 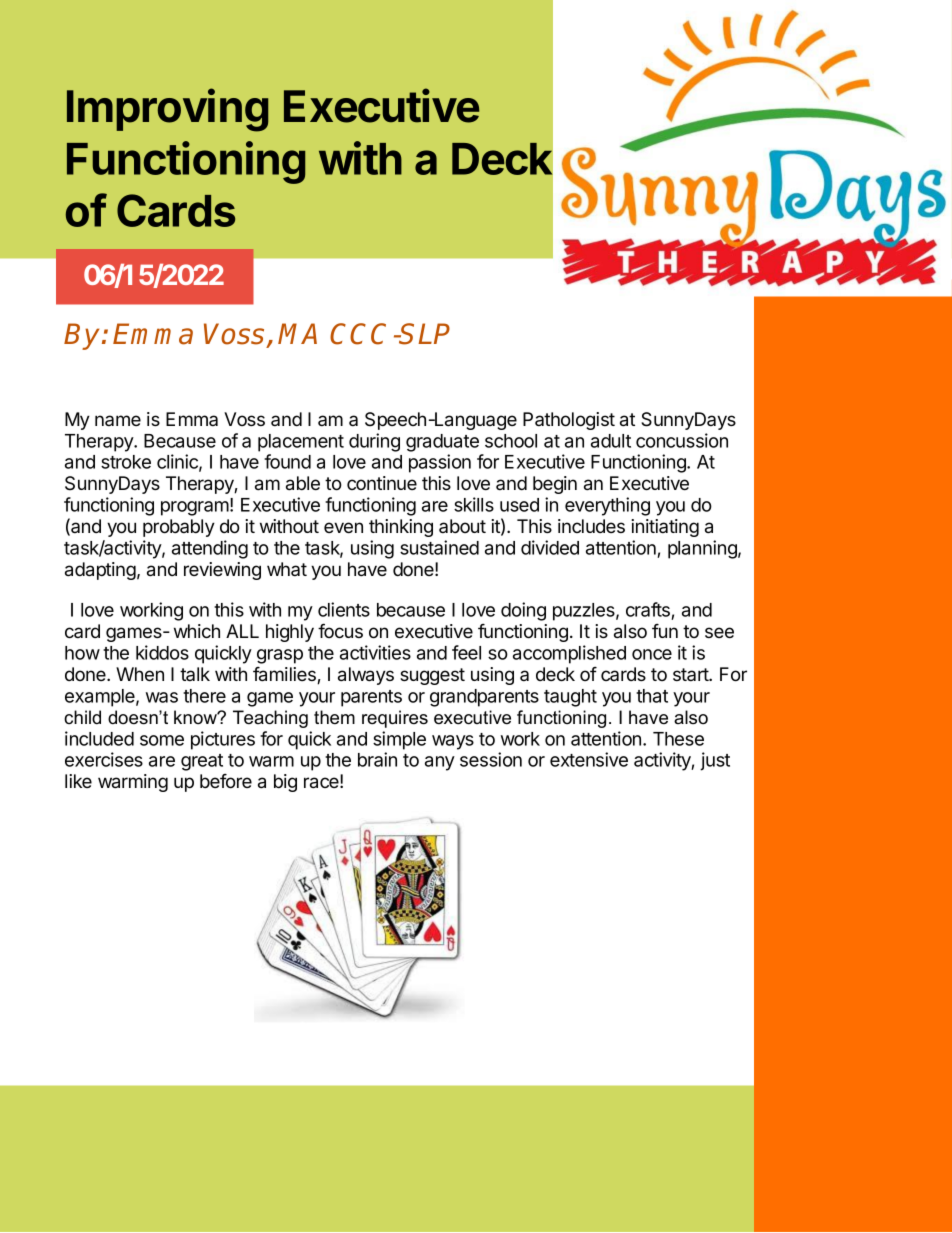 I want to click on Improving, so click(x=167, y=110).
